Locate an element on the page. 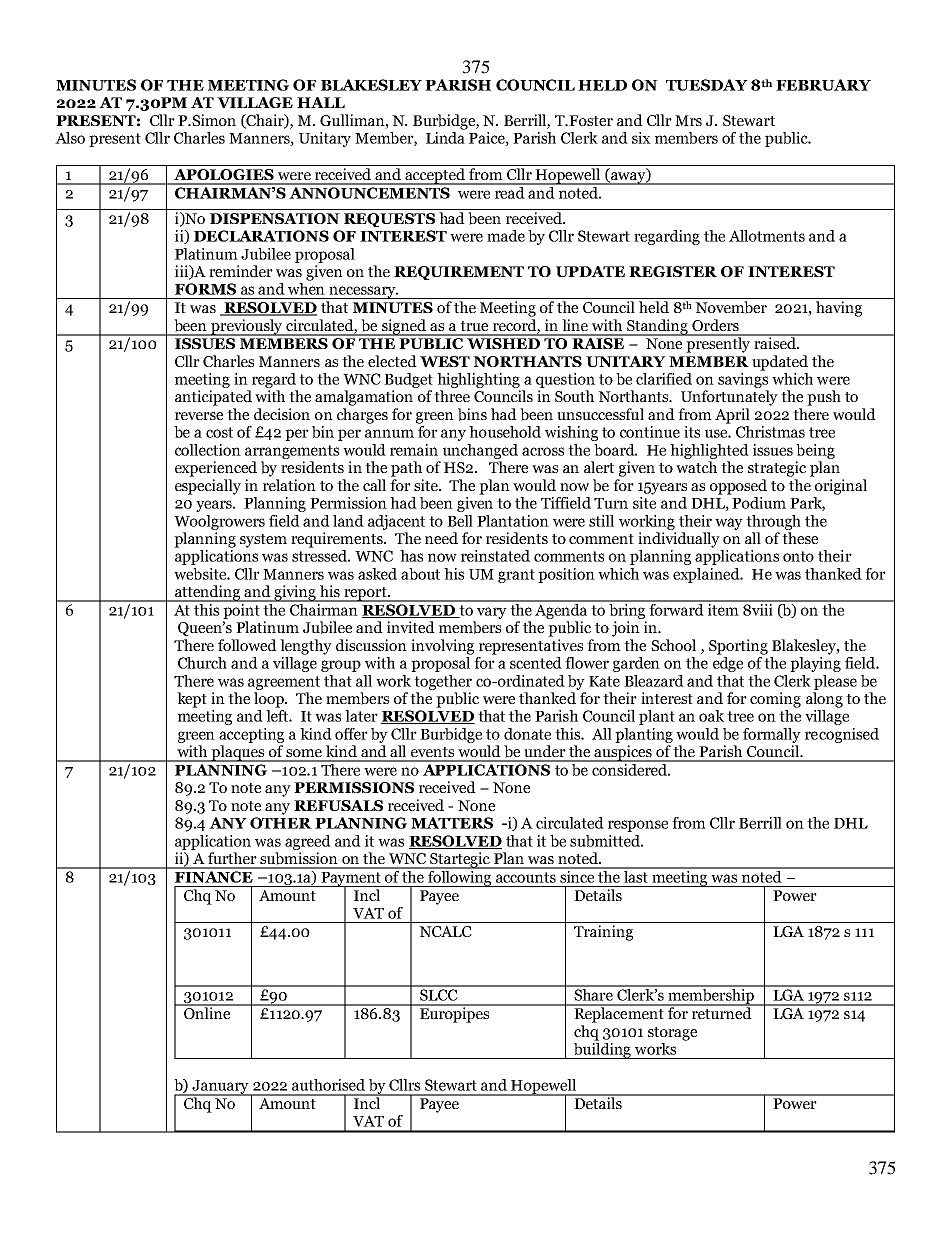 This image has width=952, height=1233. attending is located at coordinates (208, 593).
